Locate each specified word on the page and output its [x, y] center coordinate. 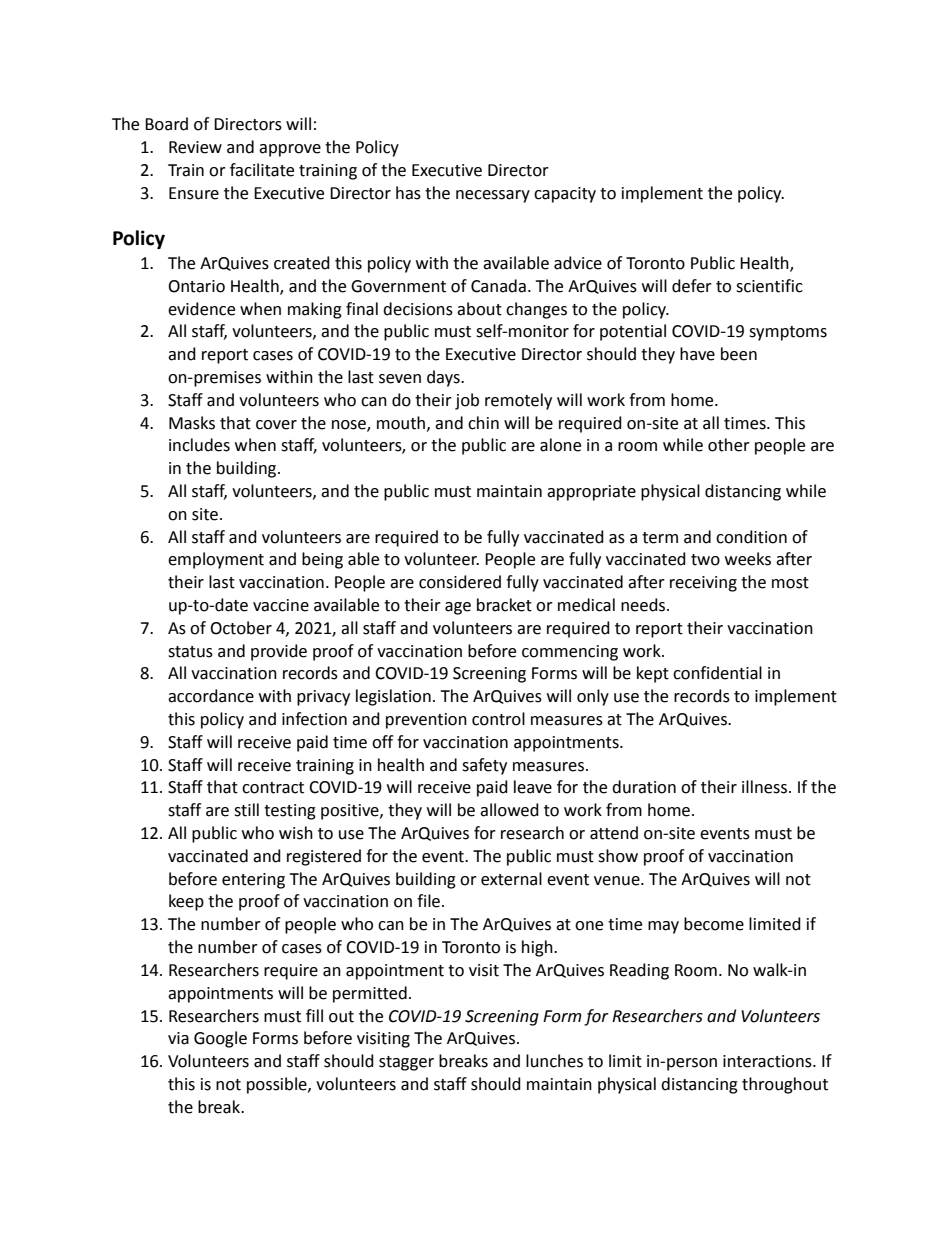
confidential [717, 673]
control [498, 719]
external [511, 879]
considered [460, 582]
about [479, 309]
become [714, 924]
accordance [211, 696]
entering [253, 881]
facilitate [262, 170]
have [697, 354]
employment [216, 560]
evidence [201, 309]
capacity [565, 195]
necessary [493, 196]
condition [751, 537]
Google [220, 1039]
